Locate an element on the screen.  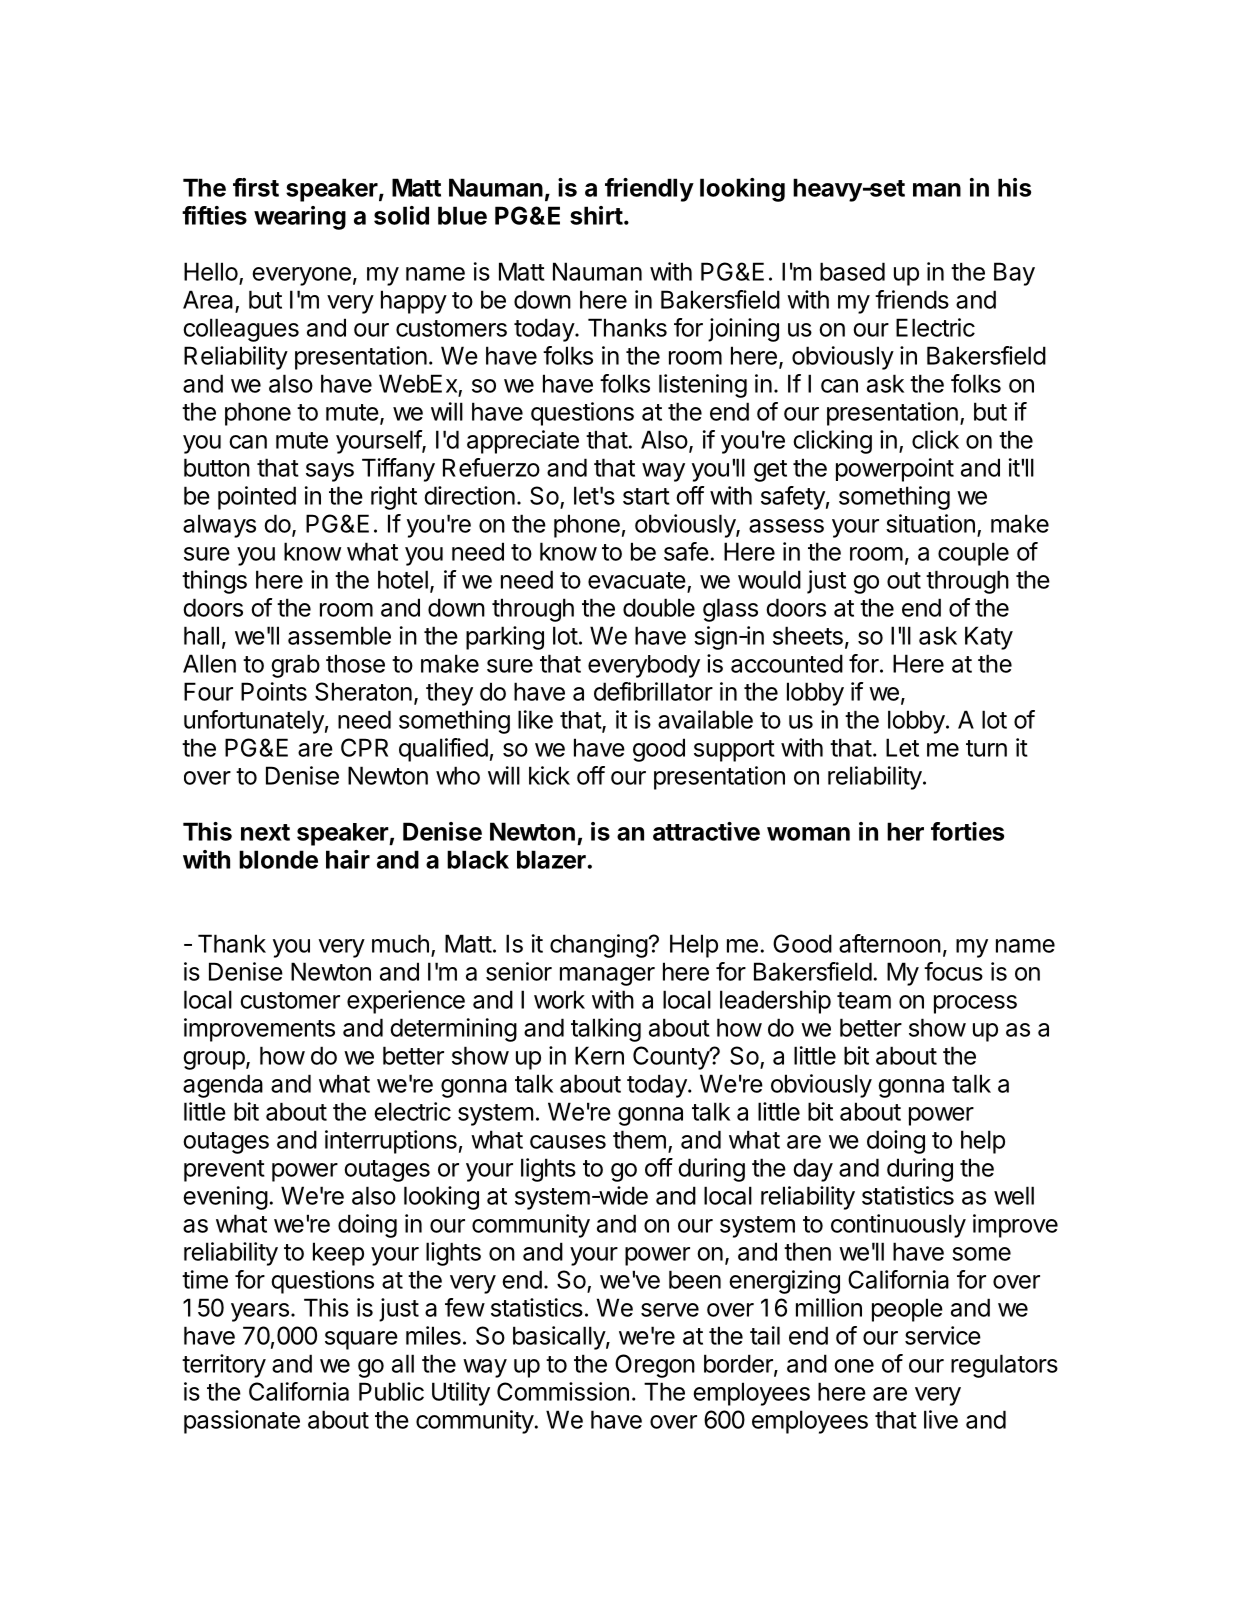
shirt is located at coordinates (596, 215).
